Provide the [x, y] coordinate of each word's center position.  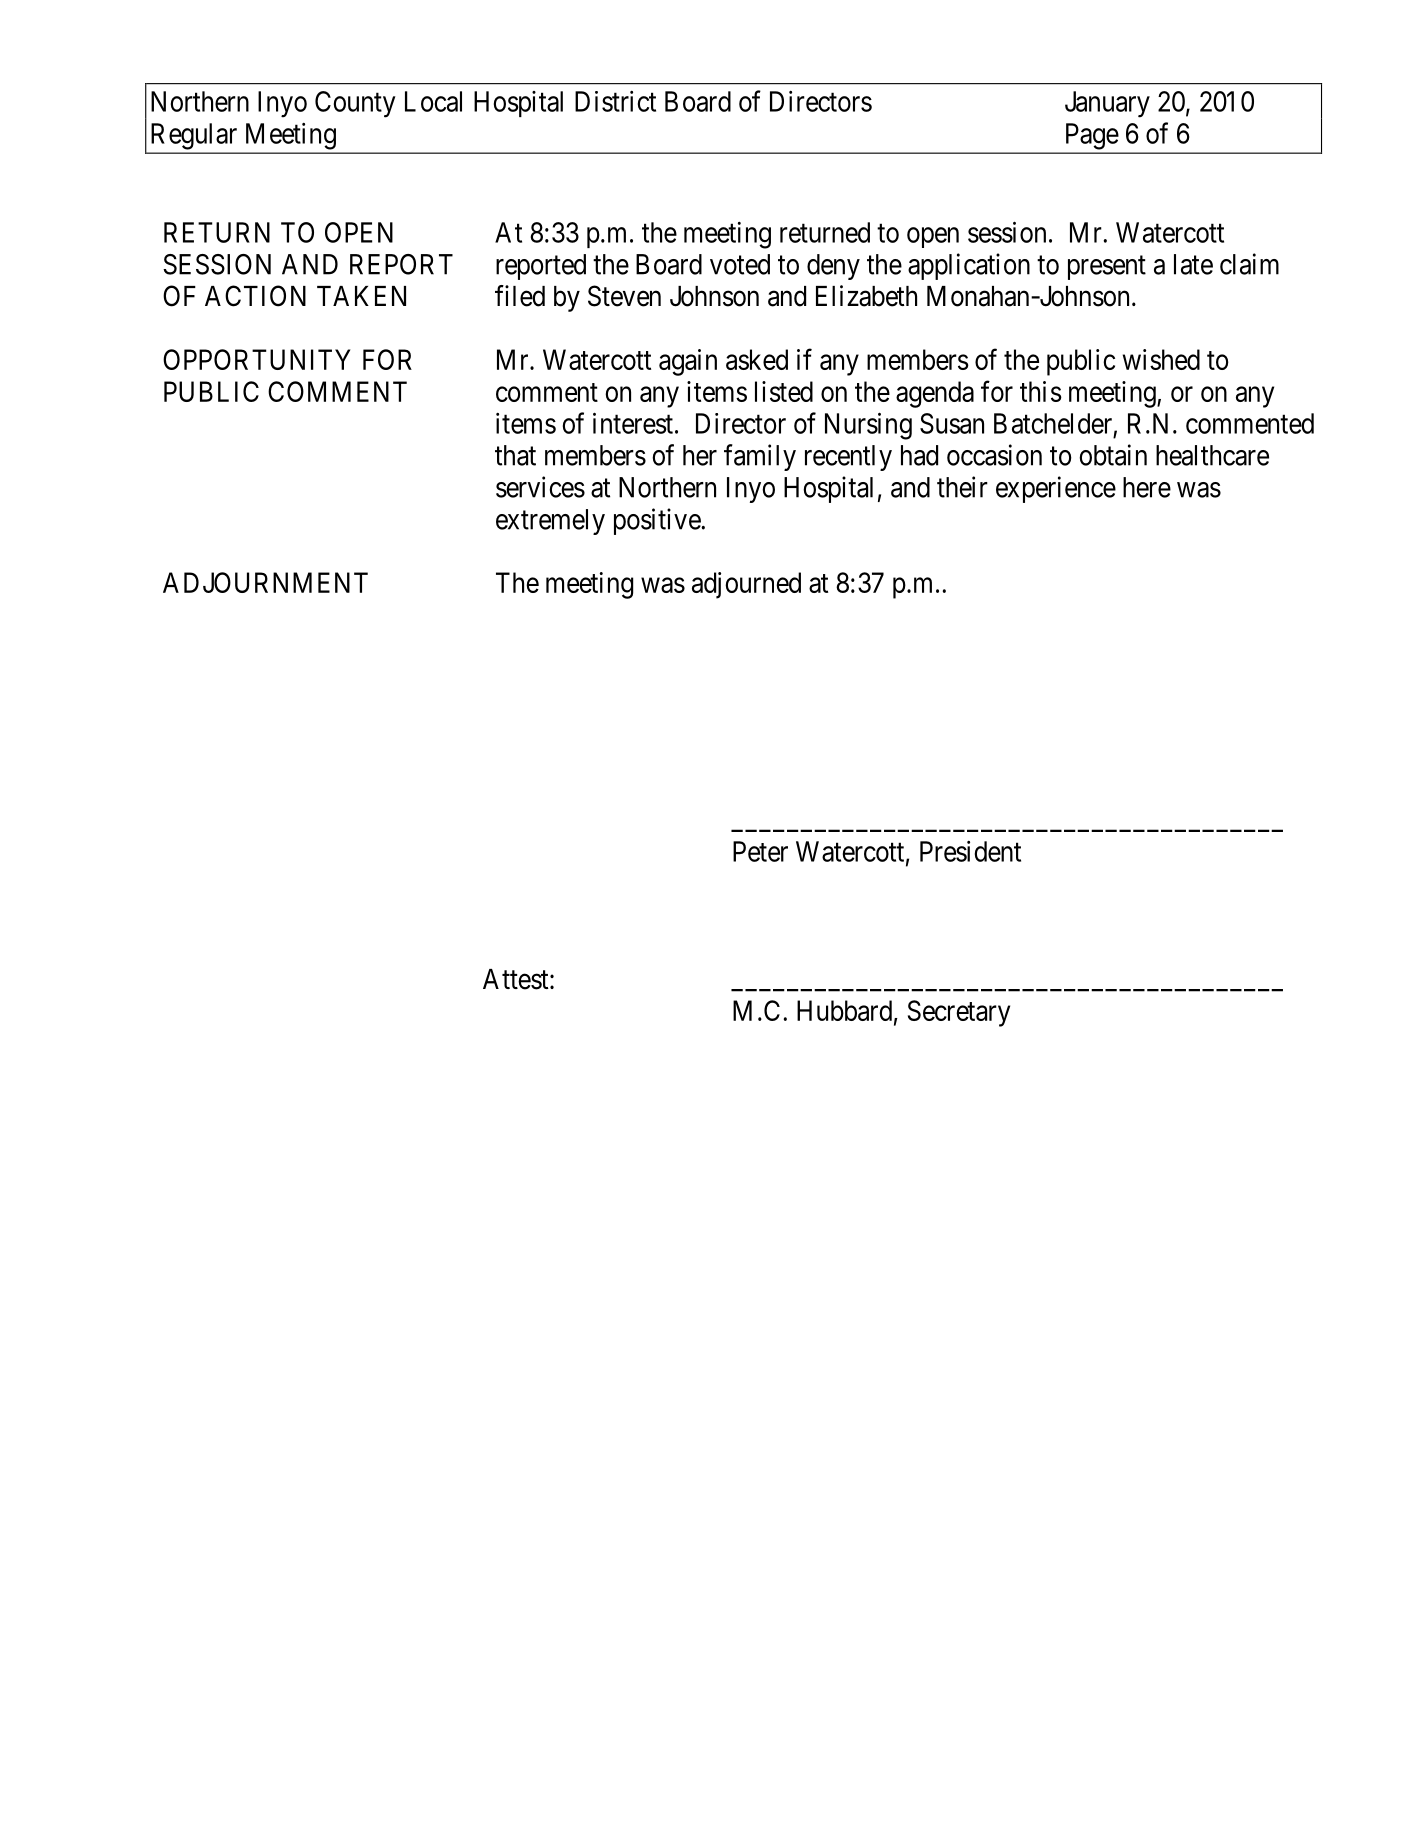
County [355, 104]
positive [658, 521]
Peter [760, 851]
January [1107, 104]
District [615, 101]
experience [1056, 489]
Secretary [959, 1013]
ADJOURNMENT [265, 582]
